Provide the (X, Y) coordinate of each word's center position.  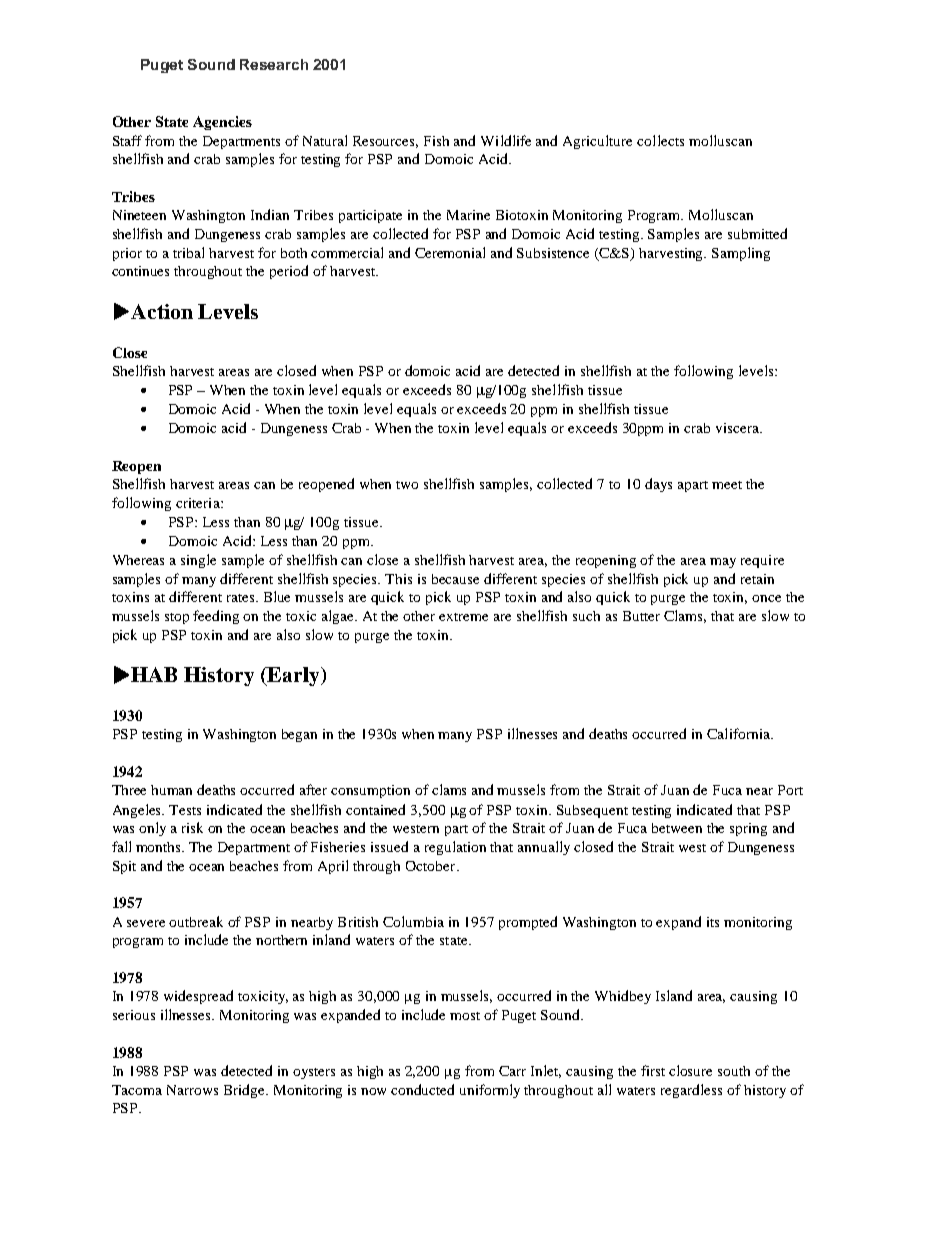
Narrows (192, 1090)
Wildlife (506, 140)
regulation (455, 848)
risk (192, 827)
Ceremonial (450, 252)
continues (140, 271)
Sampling (741, 254)
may (723, 563)
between (677, 828)
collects (660, 140)
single (198, 561)
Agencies (222, 123)
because (455, 579)
